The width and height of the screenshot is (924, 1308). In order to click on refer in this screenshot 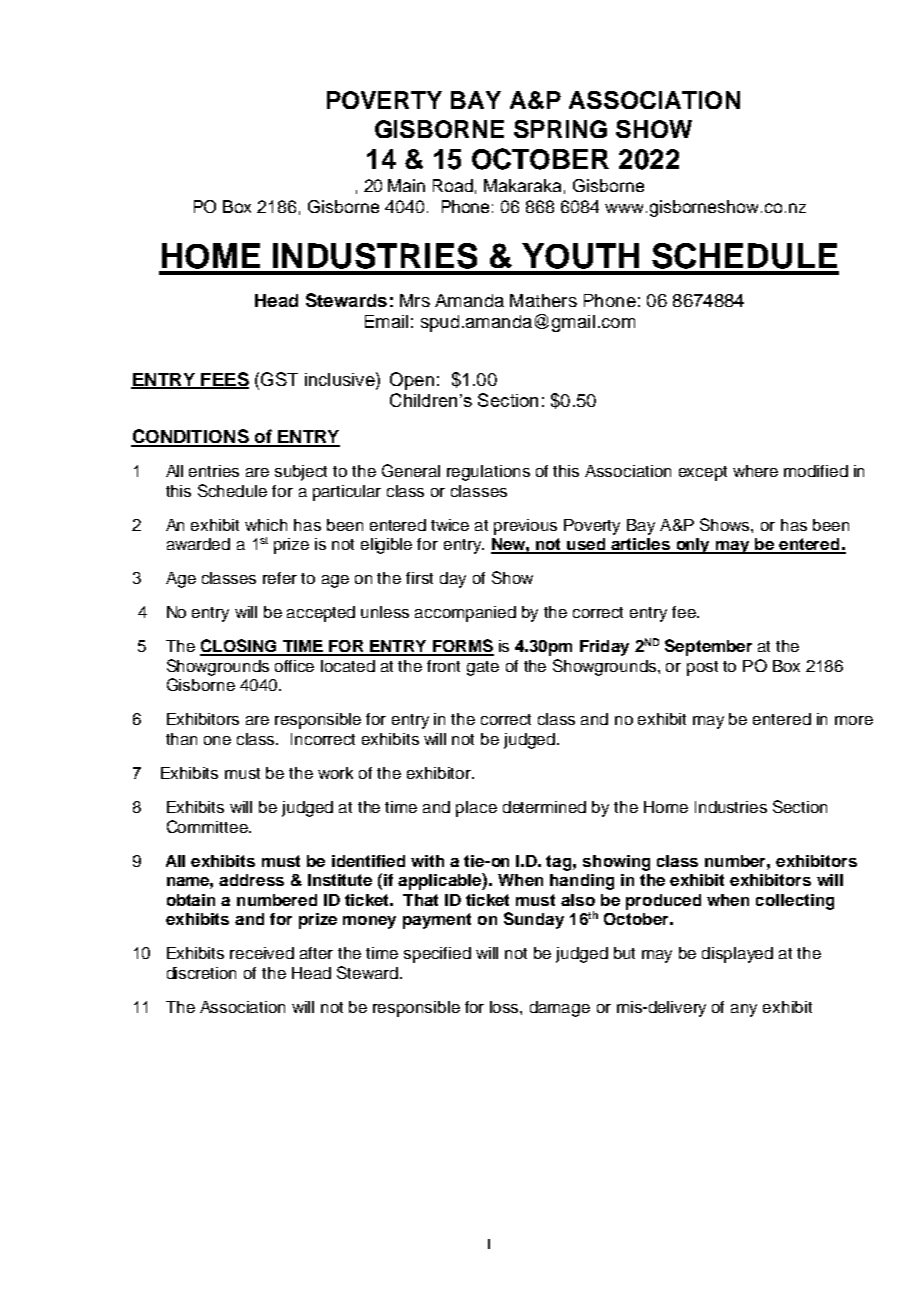, I will do `click(280, 578)`.
